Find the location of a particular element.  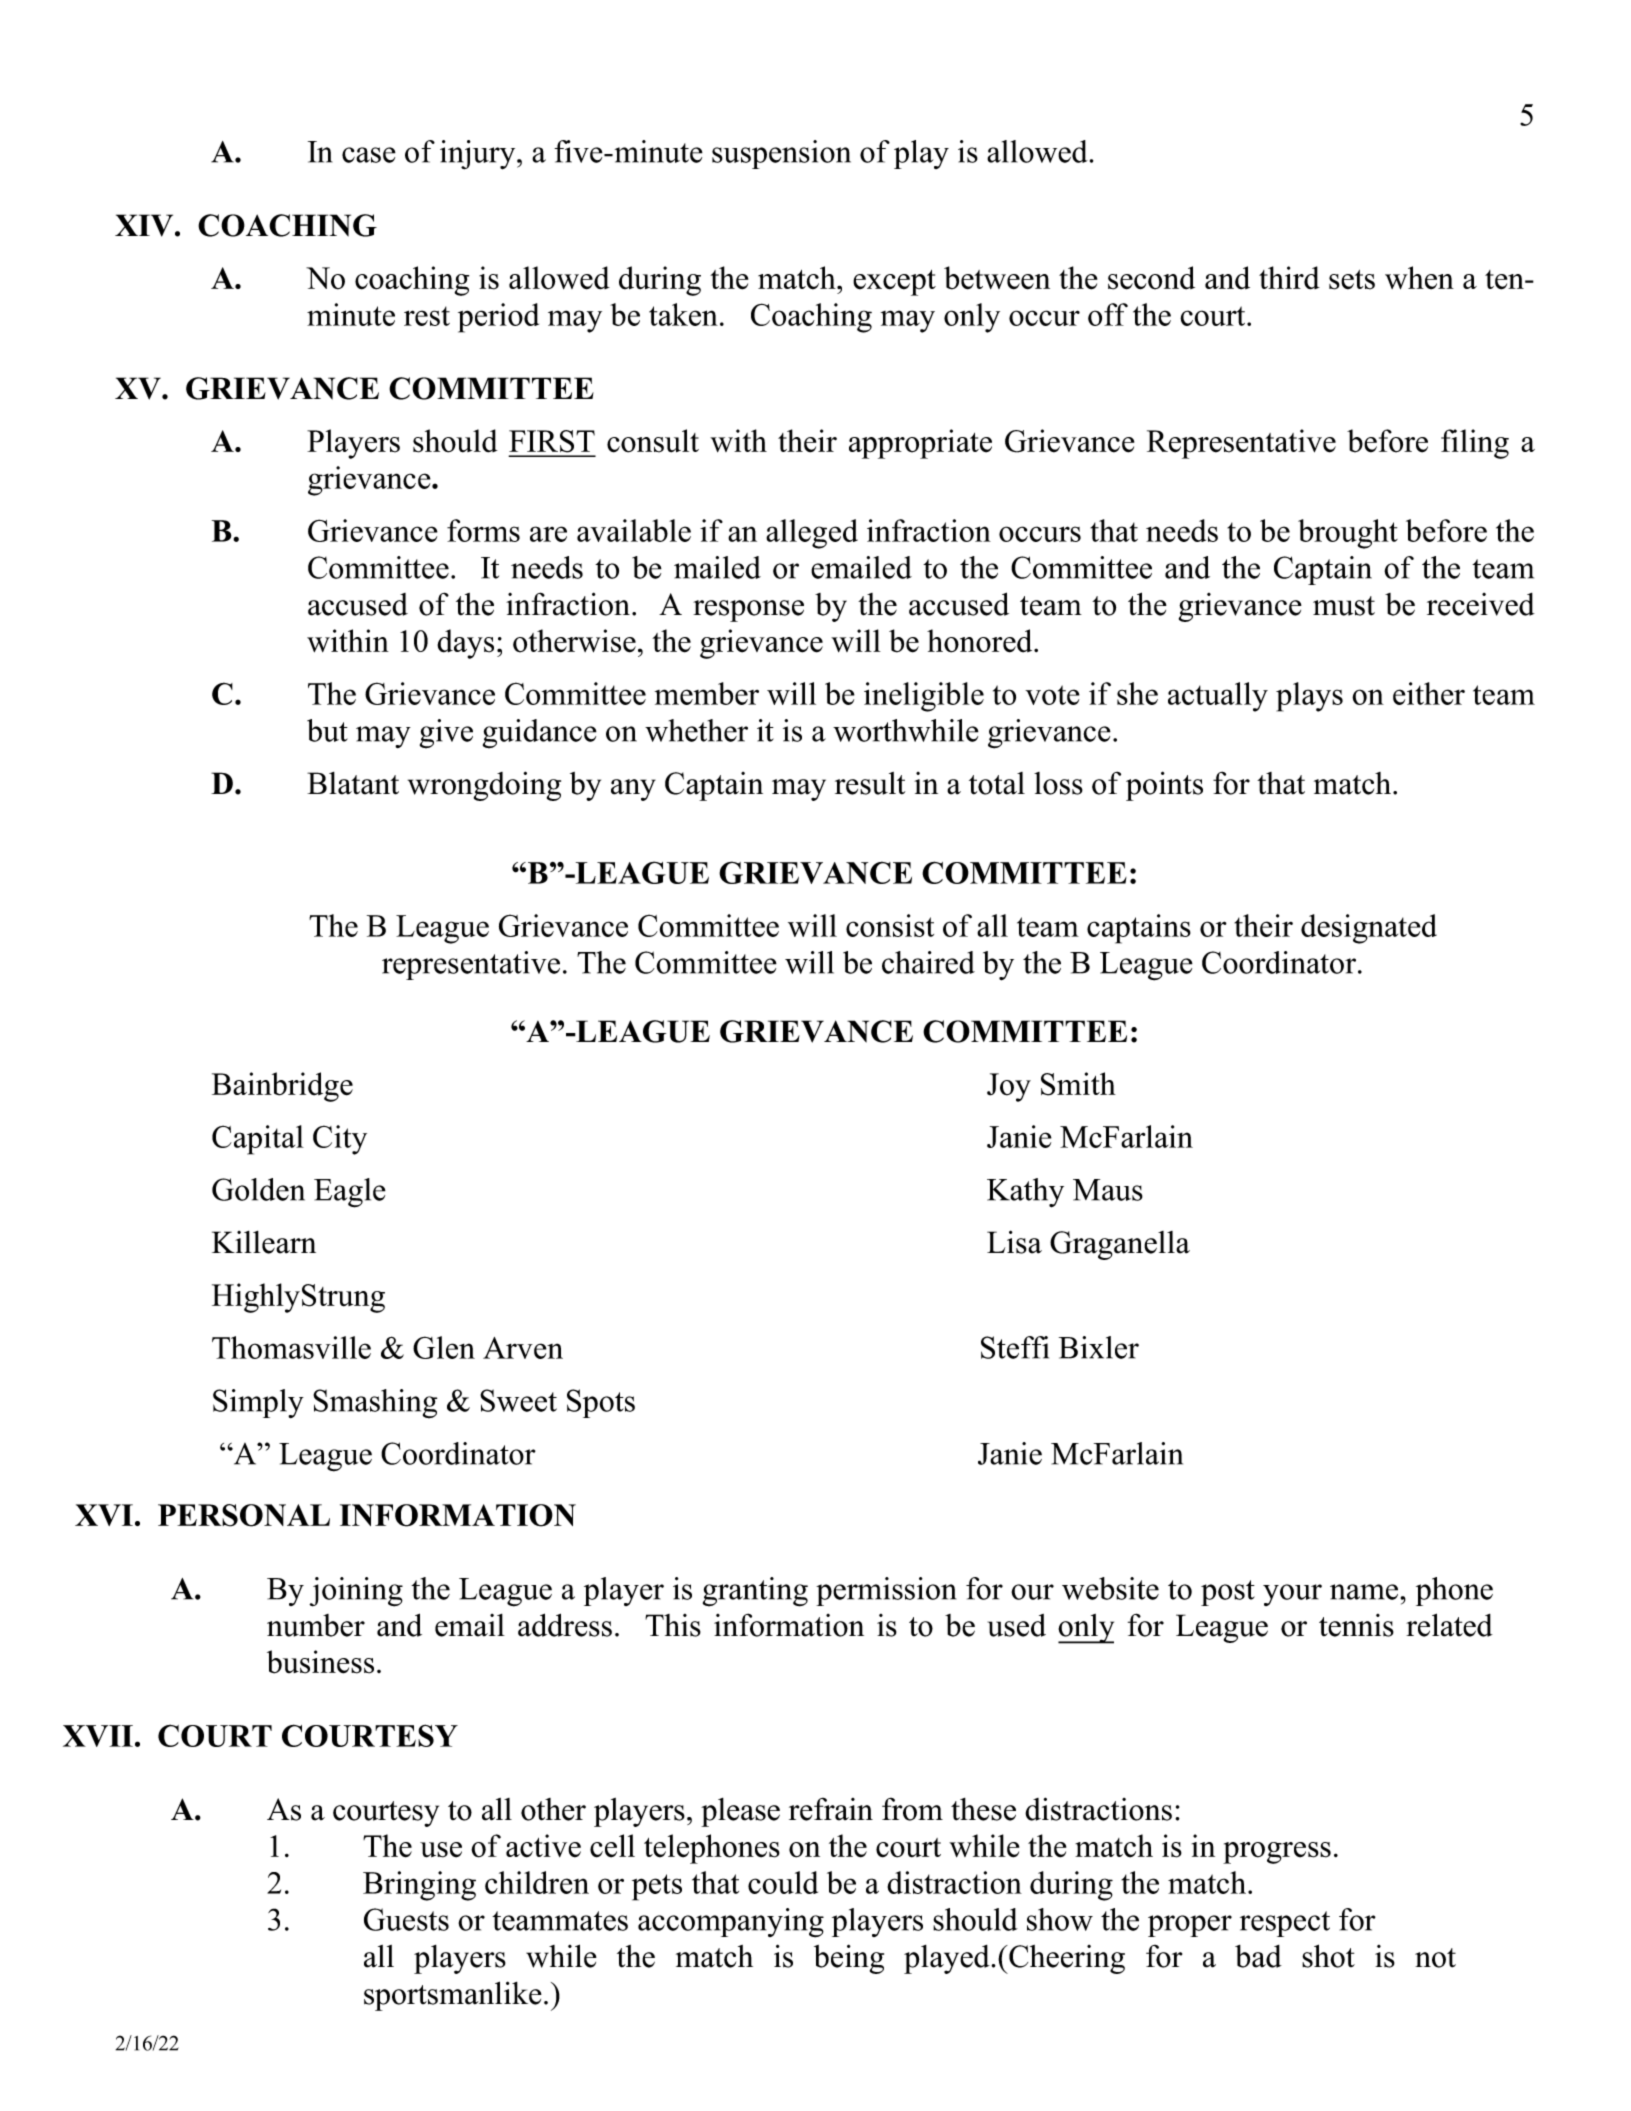

forms is located at coordinates (483, 530).
